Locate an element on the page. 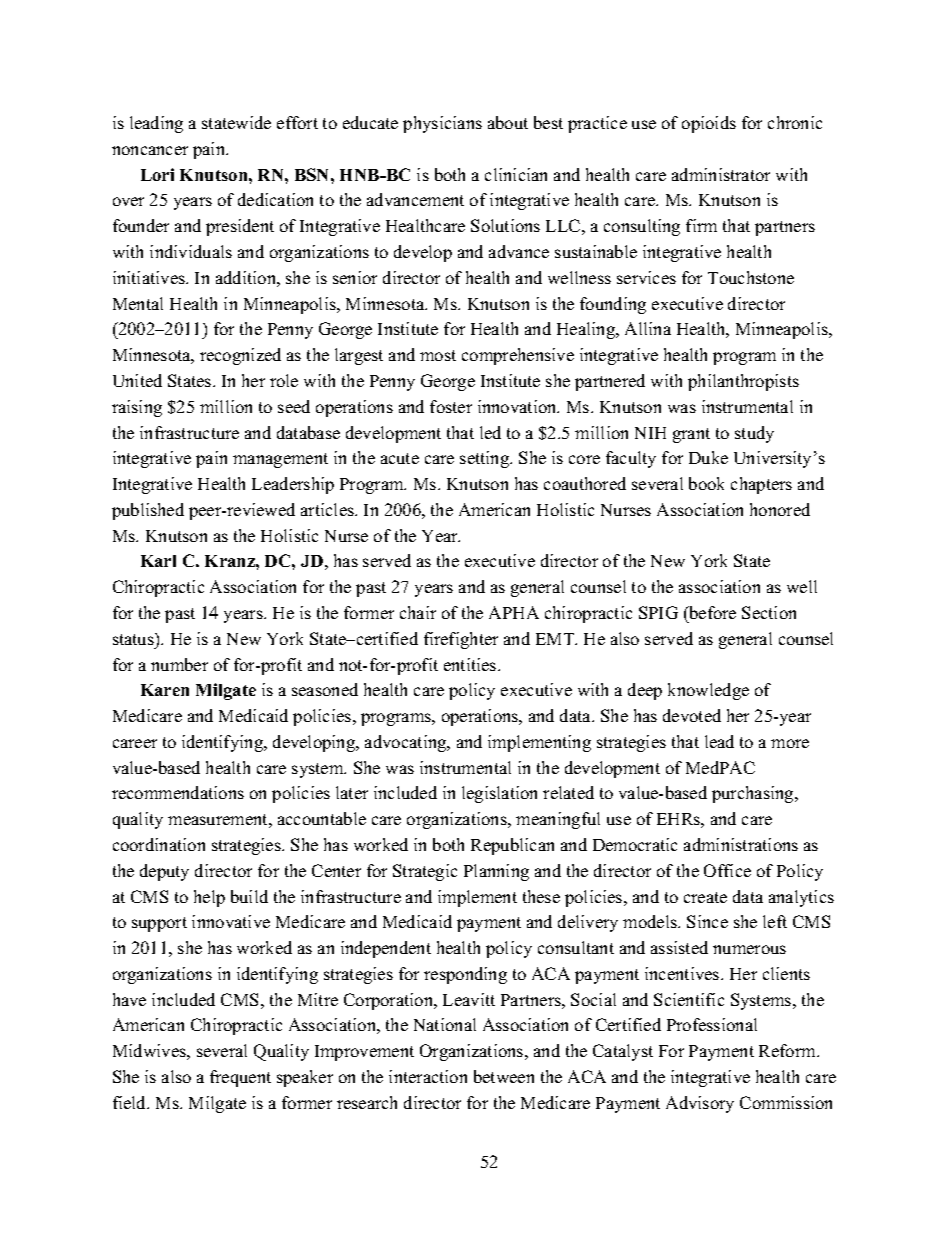  administrations is located at coordinates (741, 844).
